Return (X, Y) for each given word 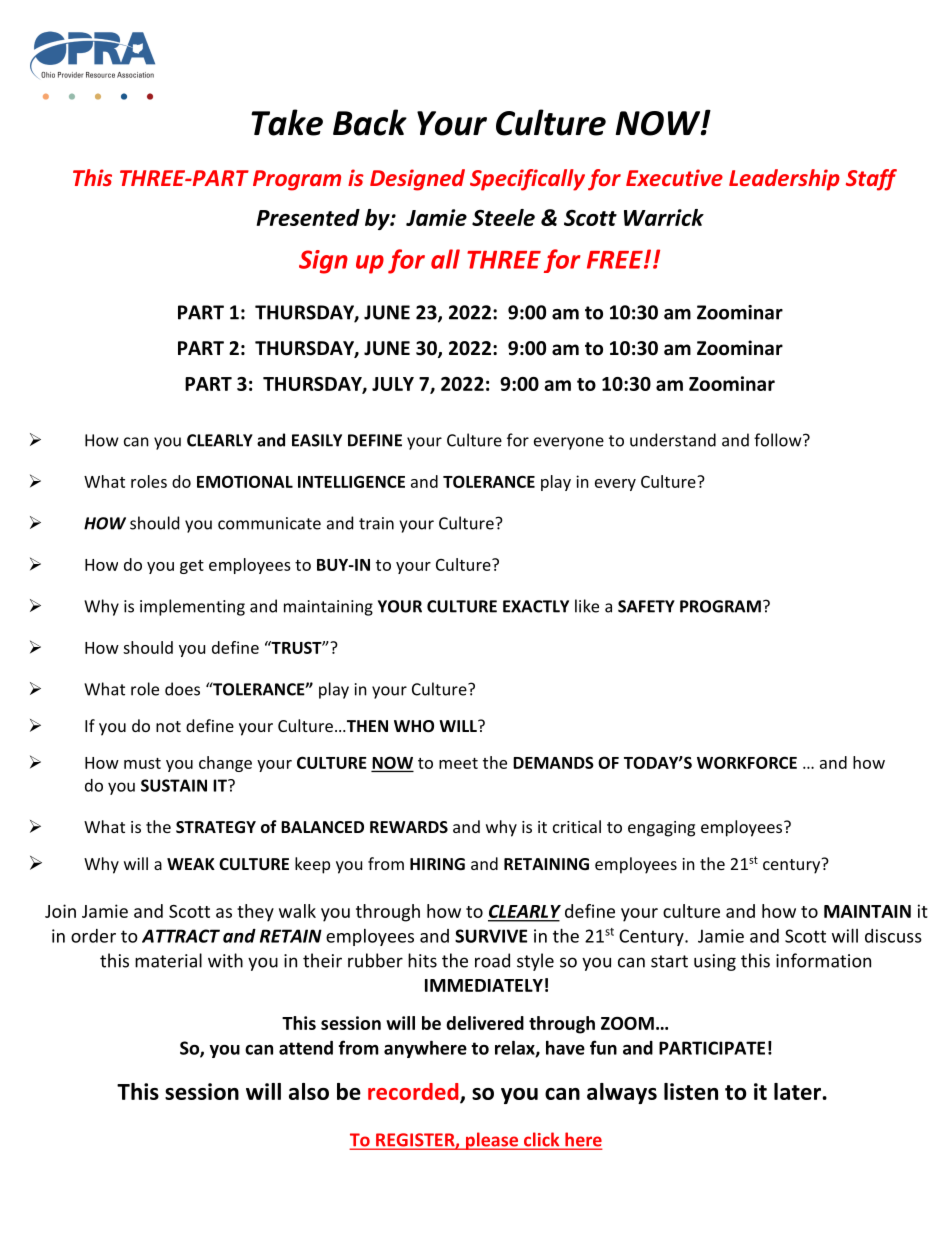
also (309, 1091)
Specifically (527, 180)
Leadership (784, 180)
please (492, 1141)
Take (287, 122)
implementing (192, 607)
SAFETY (646, 606)
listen (691, 1091)
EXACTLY (536, 606)
